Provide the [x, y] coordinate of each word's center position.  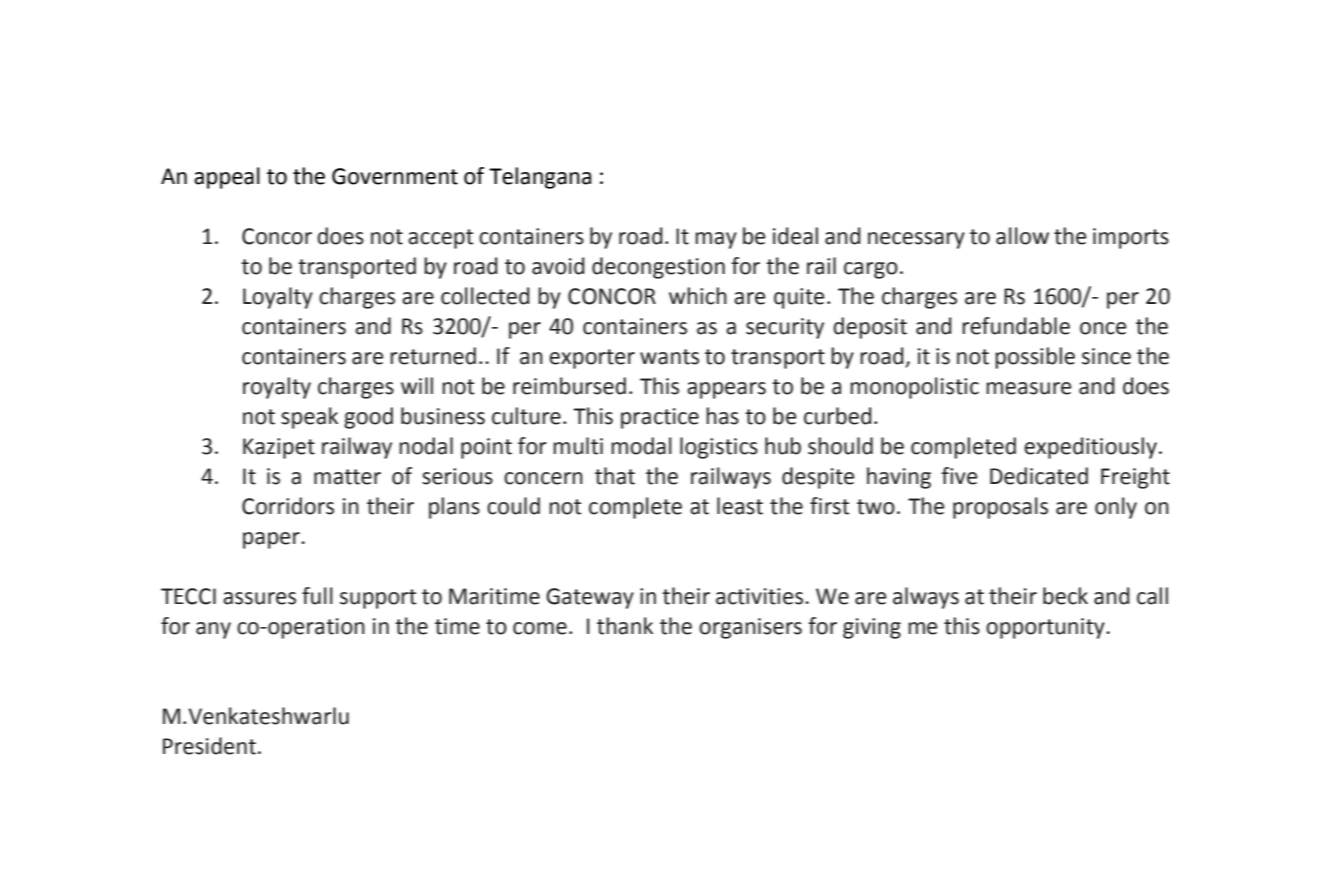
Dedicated [1039, 476]
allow [1022, 236]
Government [395, 176]
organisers [750, 628]
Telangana [540, 178]
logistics [719, 448]
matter [347, 477]
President [209, 746]
